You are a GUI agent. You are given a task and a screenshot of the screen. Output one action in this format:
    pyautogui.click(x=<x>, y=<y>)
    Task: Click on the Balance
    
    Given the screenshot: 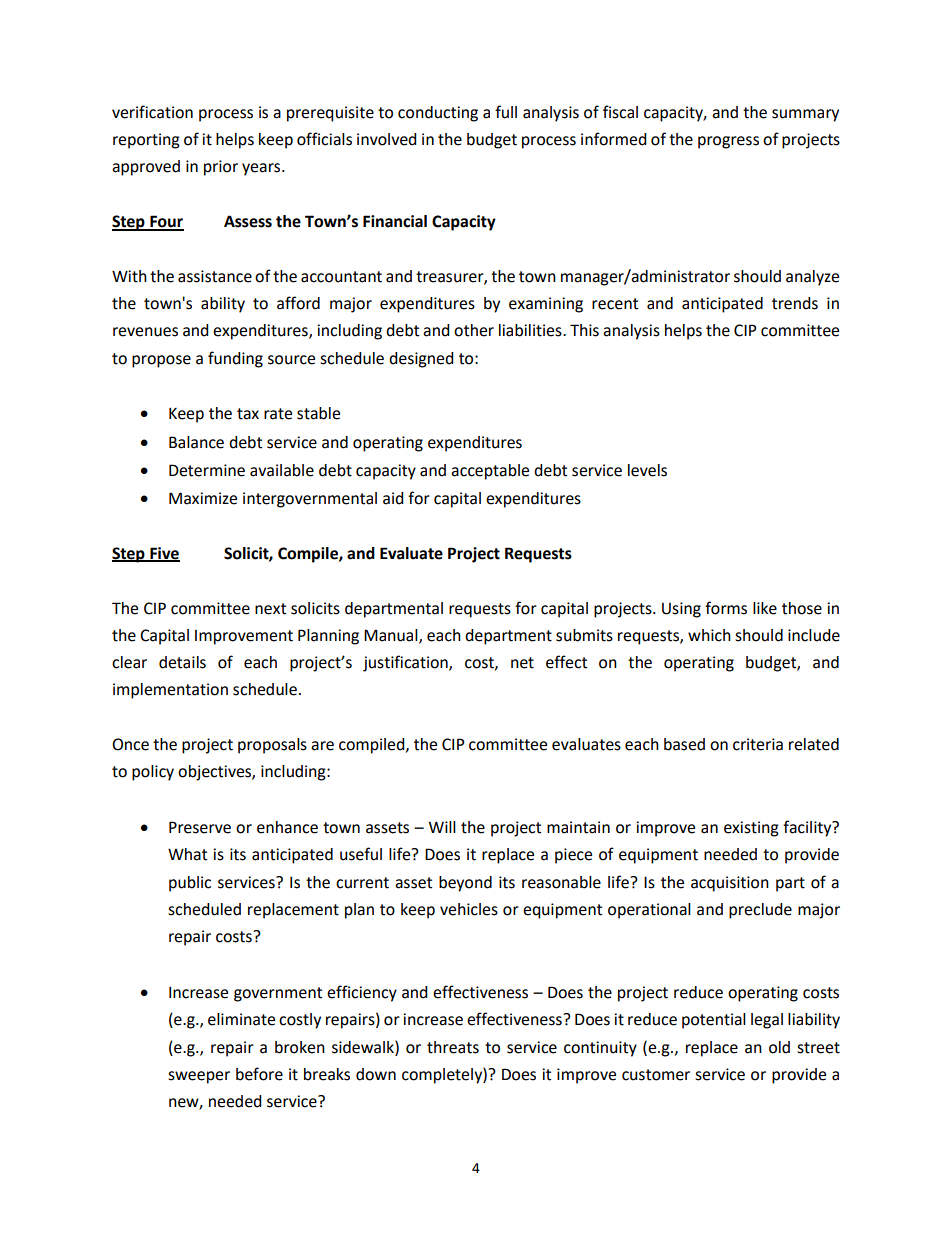 What is the action you would take?
    pyautogui.click(x=196, y=442)
